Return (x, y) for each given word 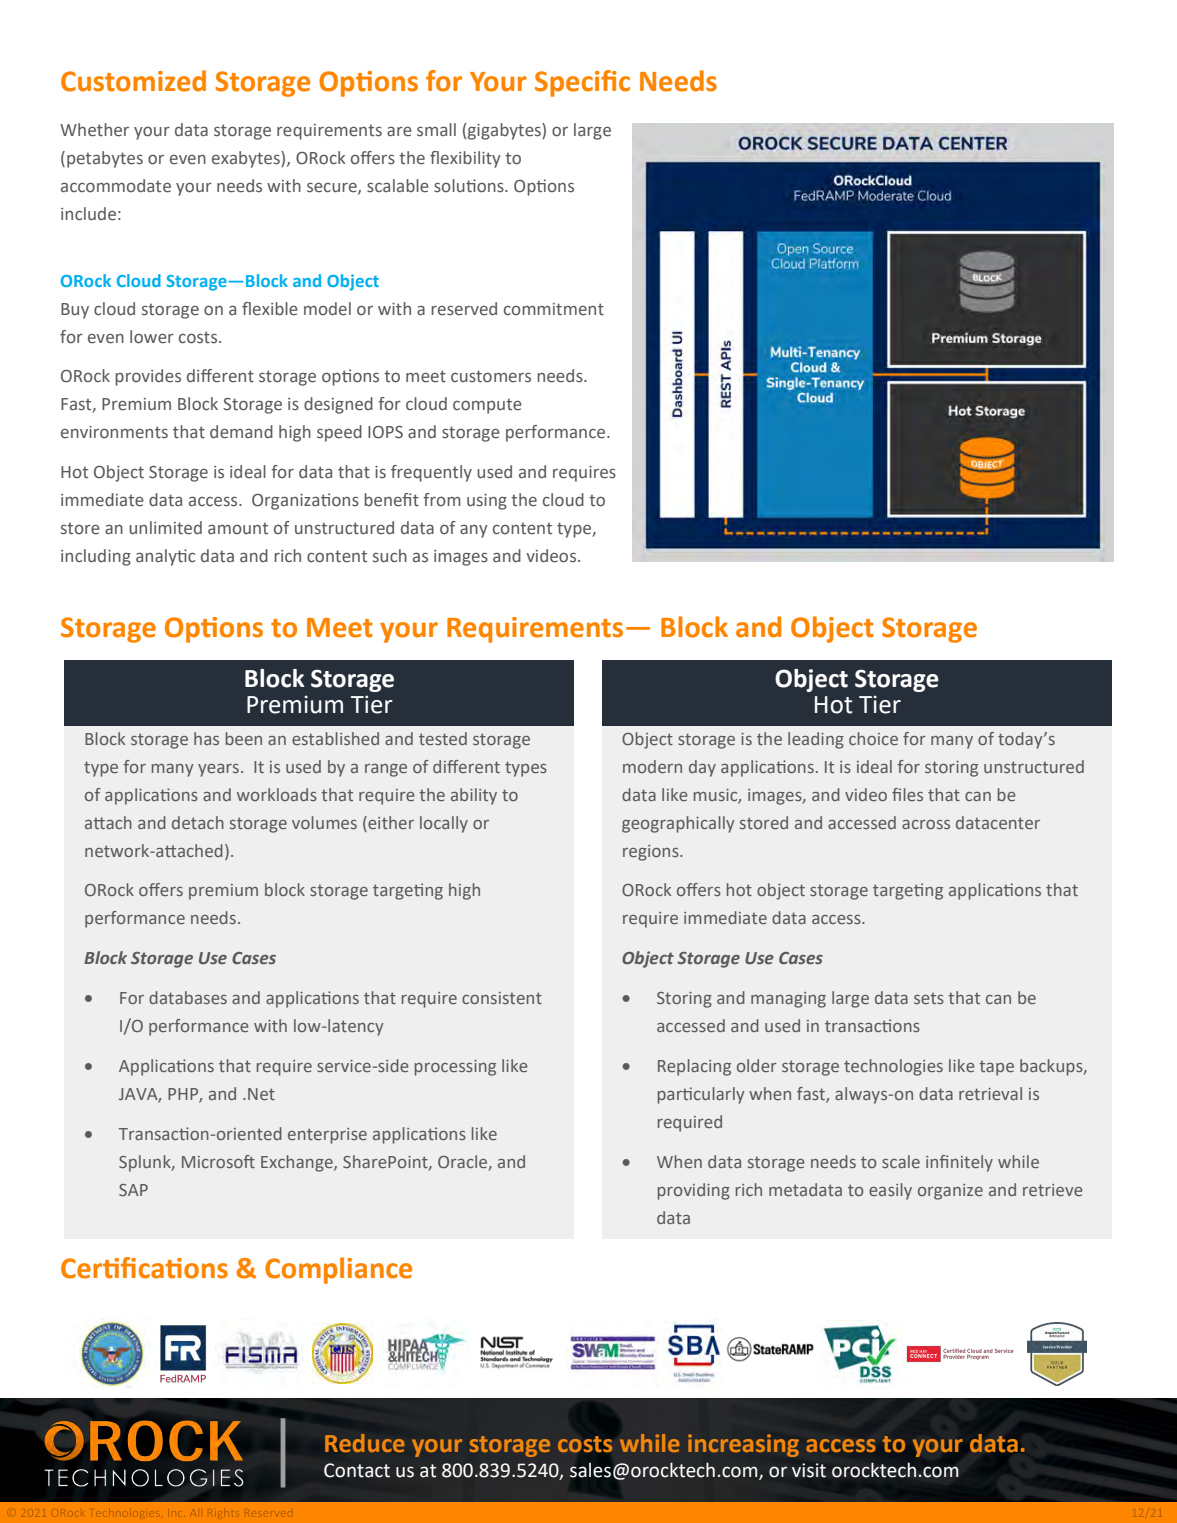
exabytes (247, 159)
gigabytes (505, 131)
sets (929, 998)
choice (873, 738)
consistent (502, 998)
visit (809, 1470)
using (487, 502)
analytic (165, 557)
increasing (743, 1445)
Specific (582, 83)
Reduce (365, 1443)
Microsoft (218, 1161)
